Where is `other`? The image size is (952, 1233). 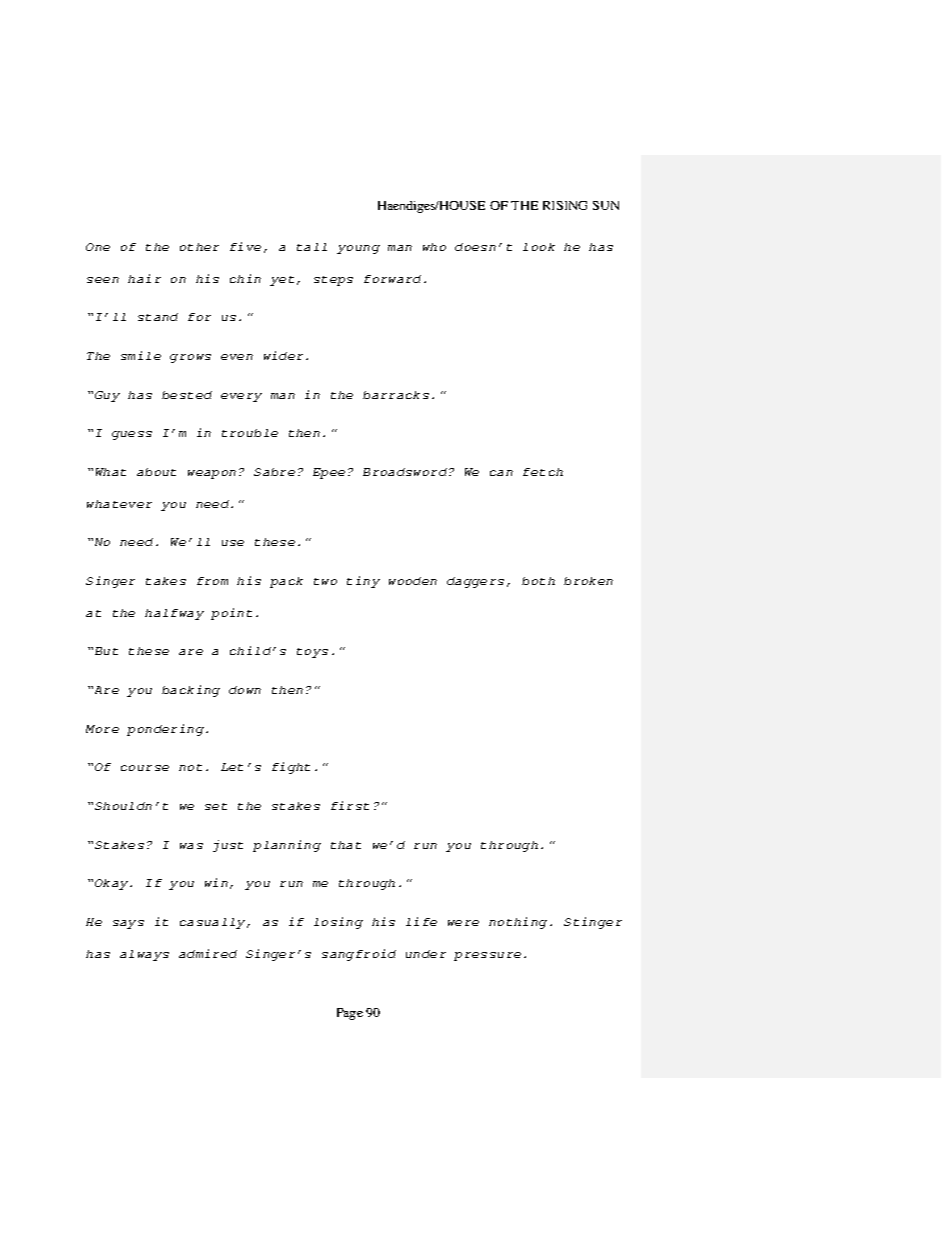 other is located at coordinates (199, 247).
